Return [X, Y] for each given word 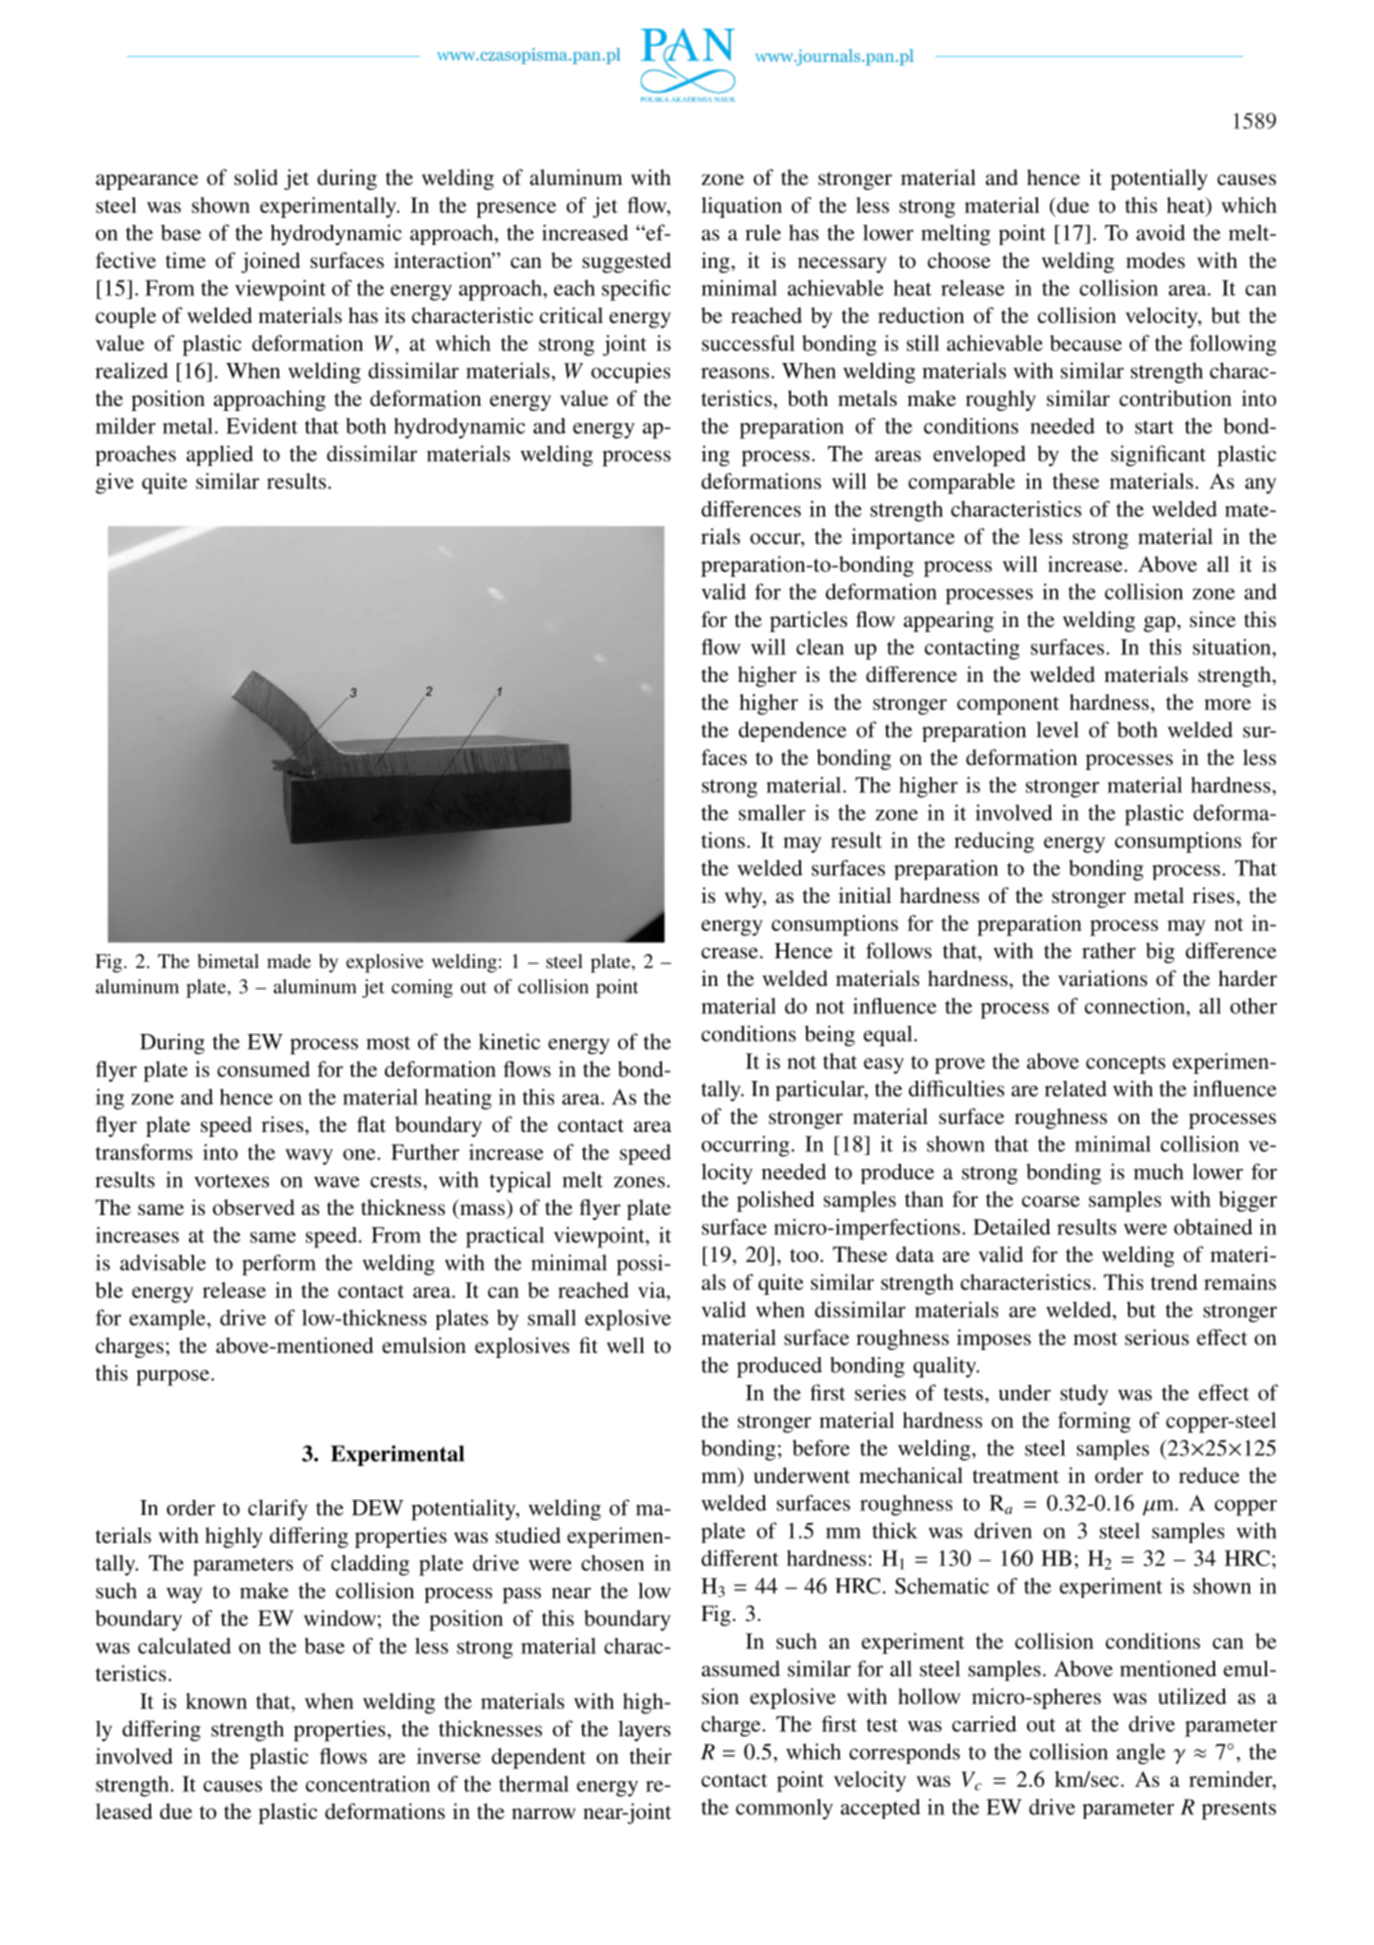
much [1158, 1171]
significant [1158, 456]
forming [1094, 1422]
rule [763, 232]
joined [270, 262]
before [821, 1448]
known [216, 1701]
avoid [1160, 232]
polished [776, 1201]
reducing [994, 842]
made [289, 961]
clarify [278, 1509]
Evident [262, 426]
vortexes [231, 1181]
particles [808, 621]
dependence [792, 731]
